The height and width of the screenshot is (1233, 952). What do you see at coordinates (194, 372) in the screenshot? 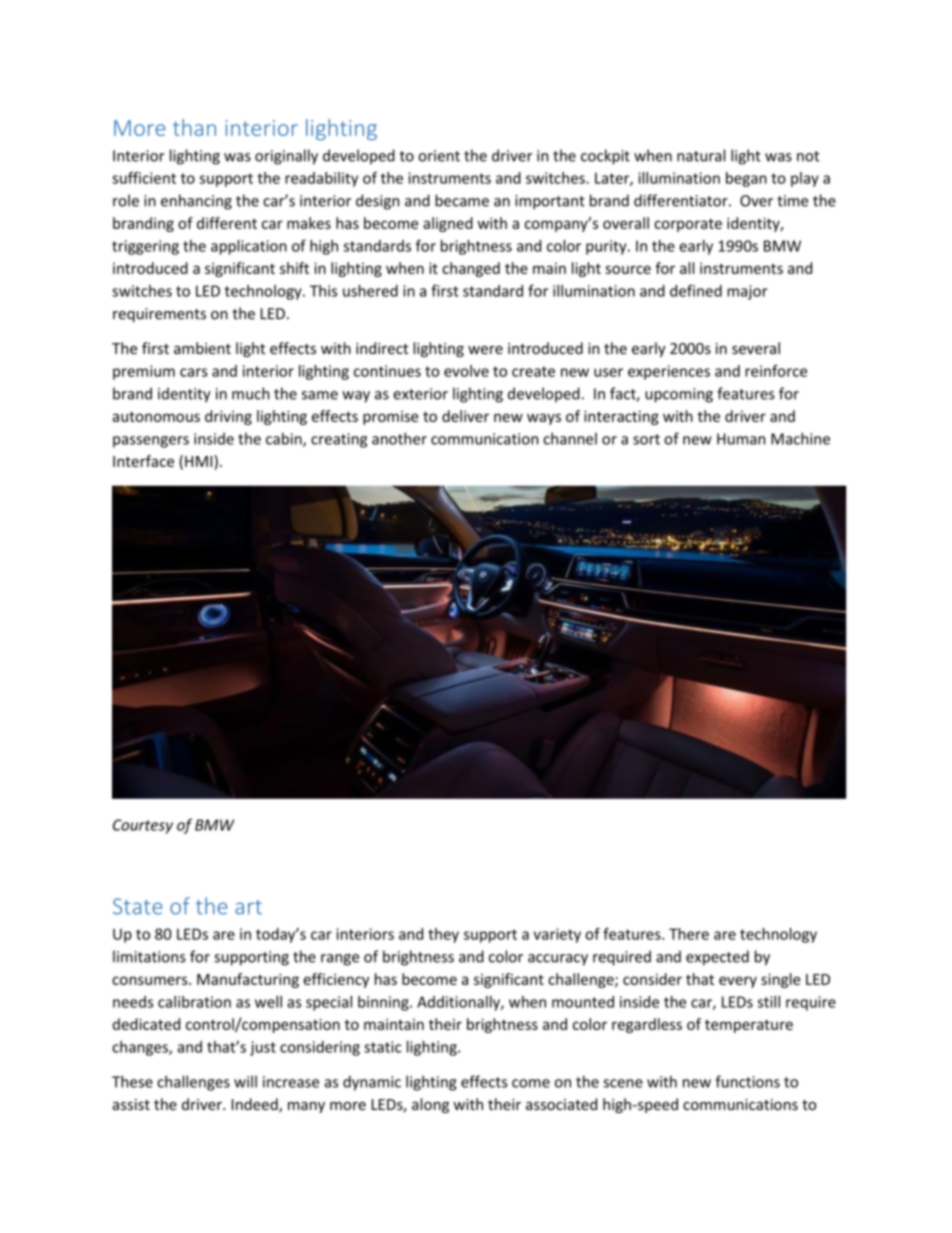
I see `cars` at bounding box center [194, 372].
